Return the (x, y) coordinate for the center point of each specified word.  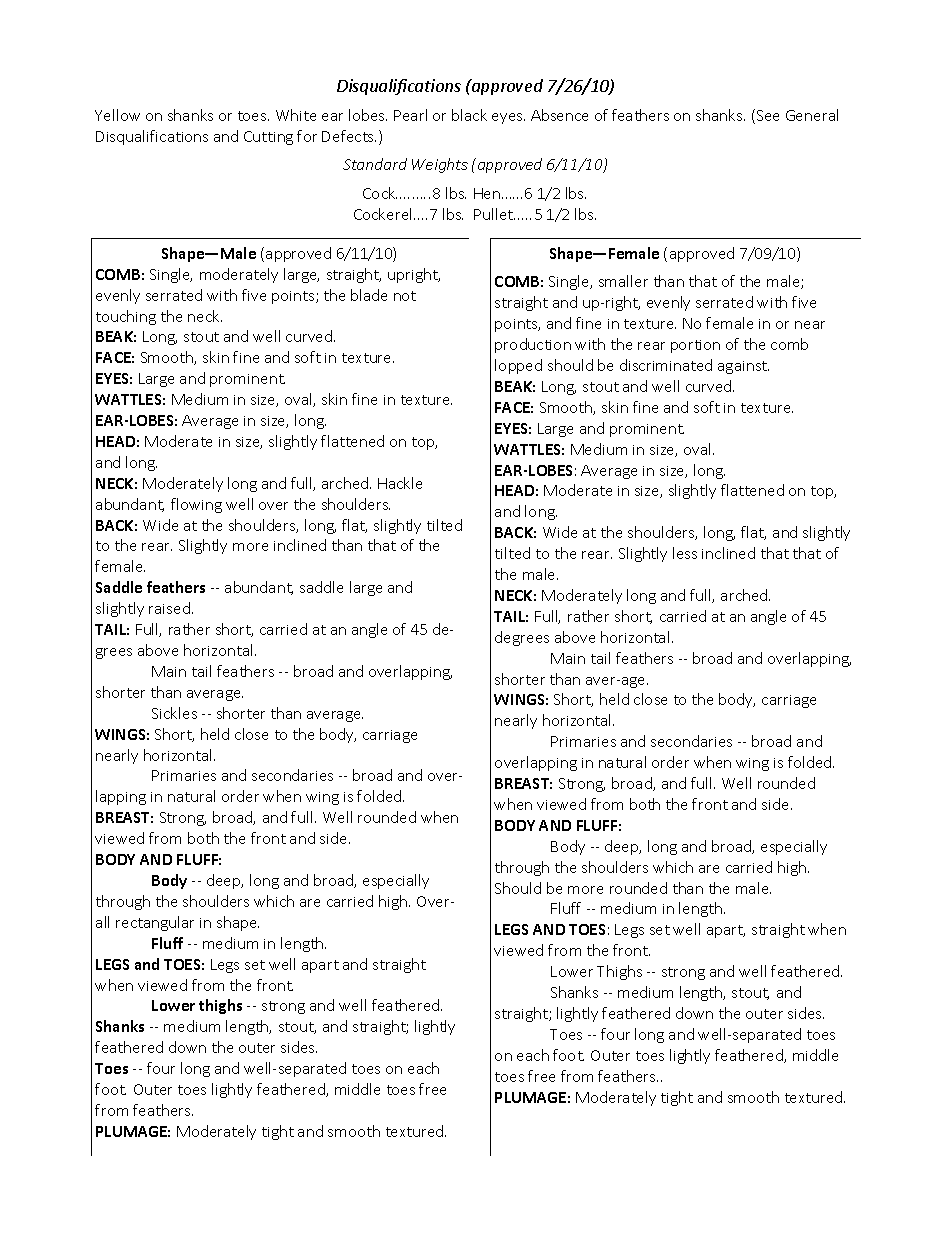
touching (126, 317)
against (743, 367)
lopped (518, 366)
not (405, 296)
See (768, 115)
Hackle (400, 483)
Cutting (268, 138)
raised (169, 608)
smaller (623, 281)
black (469, 115)
